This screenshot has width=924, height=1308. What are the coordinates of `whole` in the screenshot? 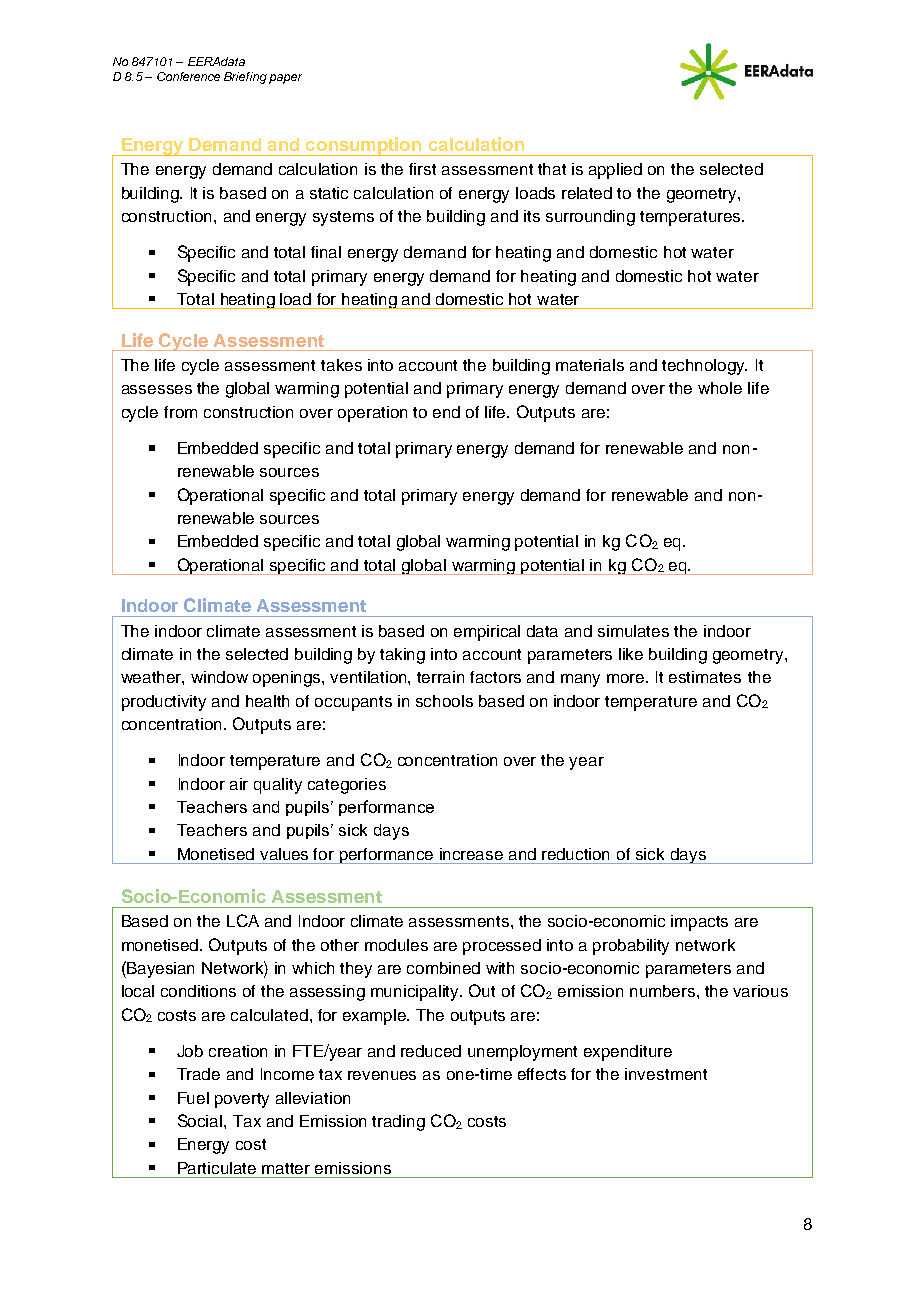 It's located at (720, 388).
